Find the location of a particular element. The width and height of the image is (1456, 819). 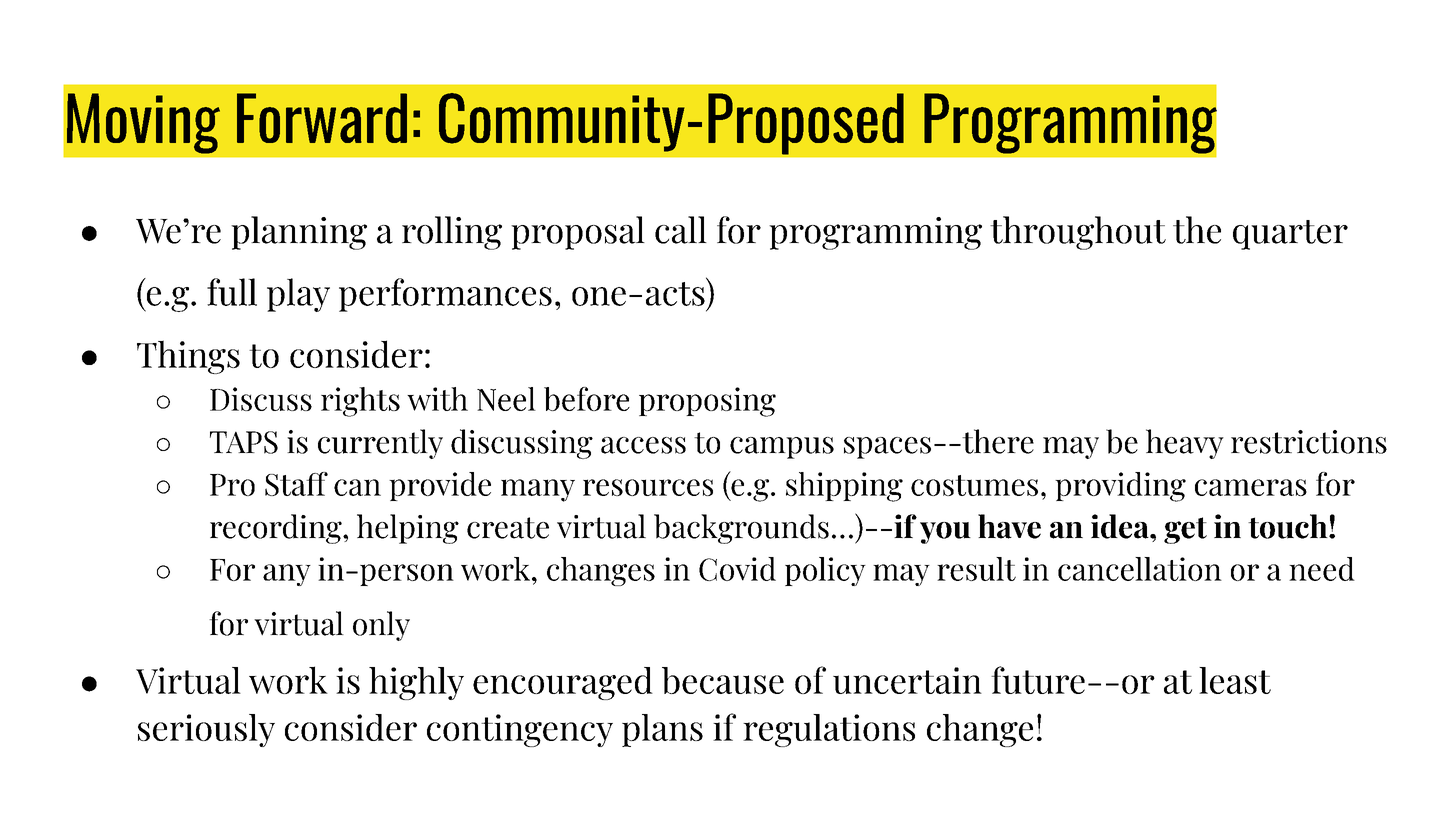

call is located at coordinates (681, 230).
